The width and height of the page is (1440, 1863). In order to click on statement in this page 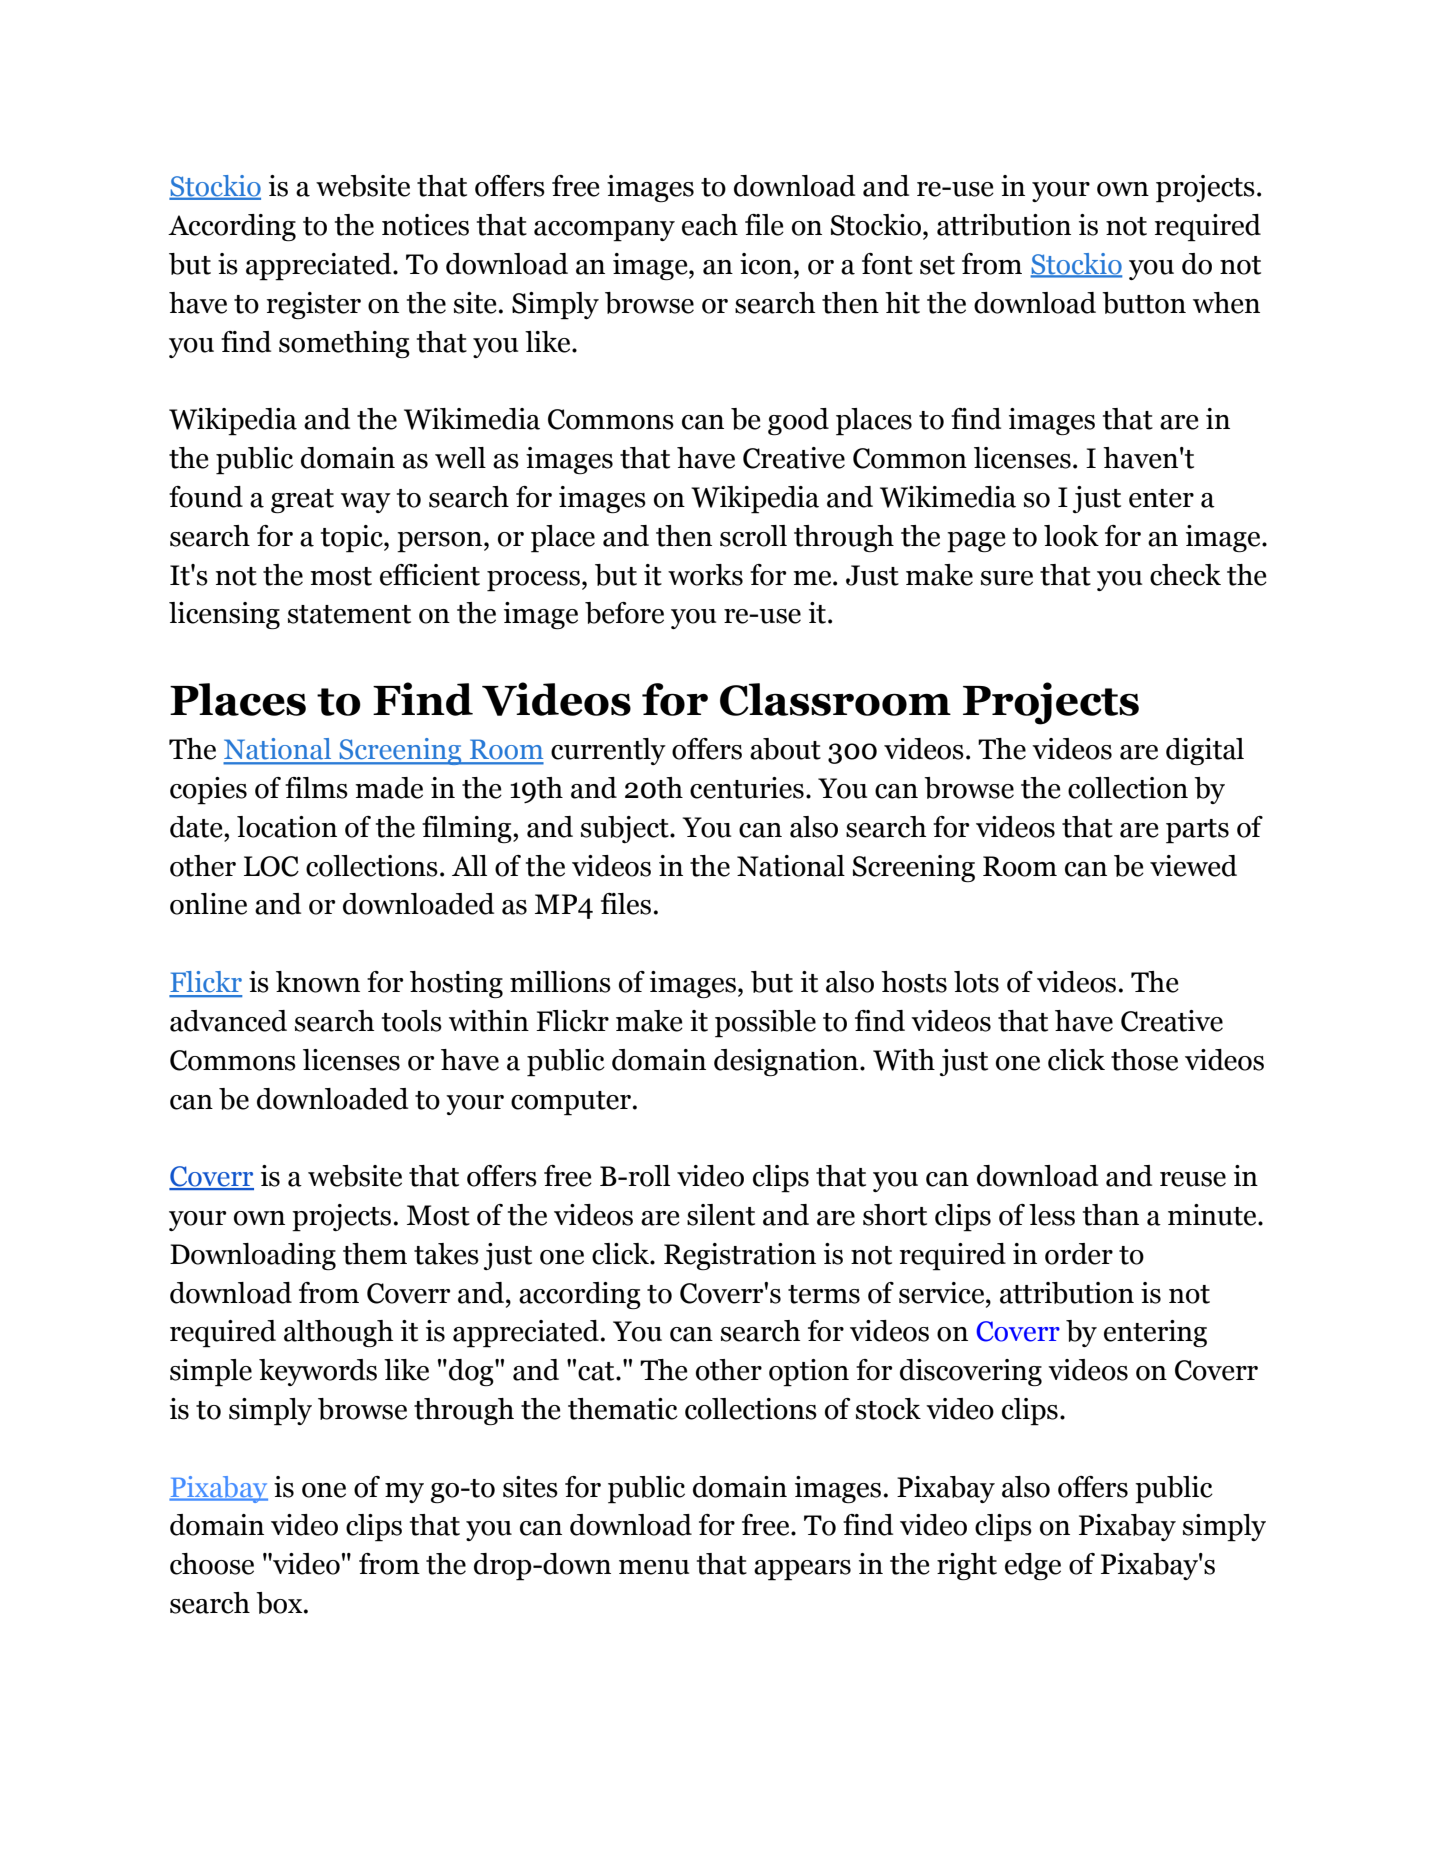, I will do `click(349, 614)`.
